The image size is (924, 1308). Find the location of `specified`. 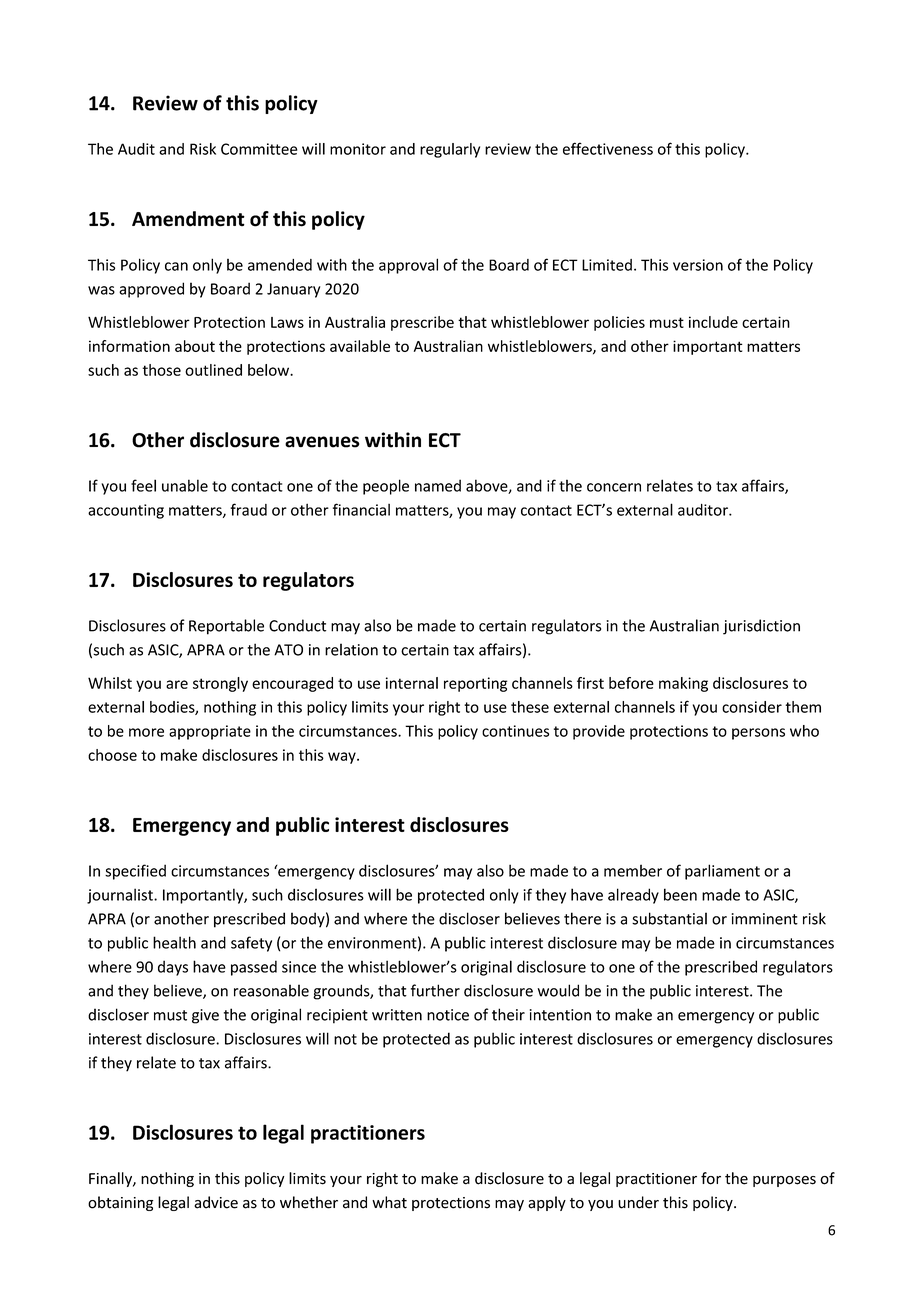

specified is located at coordinates (135, 872).
